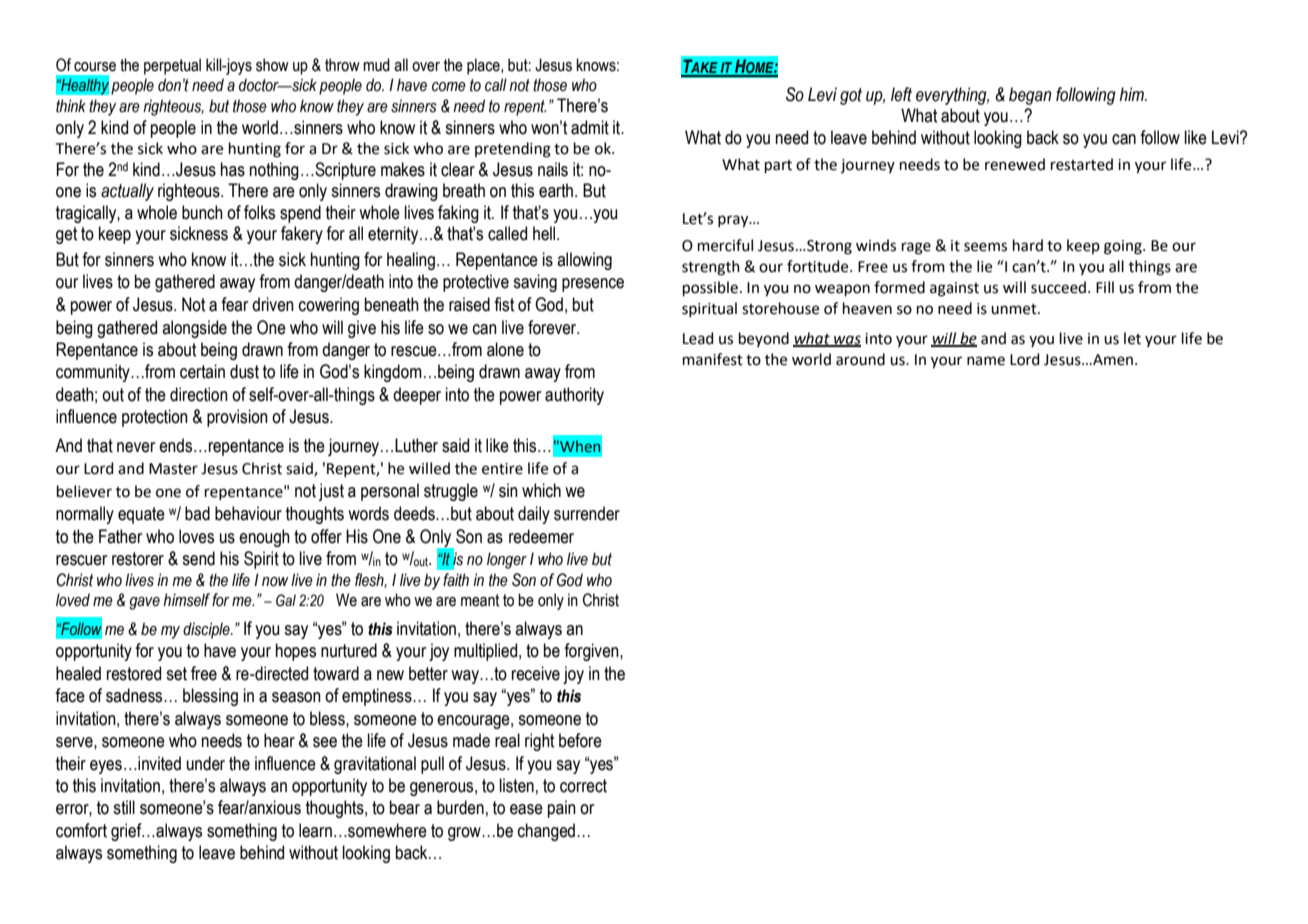 This screenshot has width=1308, height=924. Describe the element at coordinates (136, 447) in the screenshot. I see `never` at that location.
